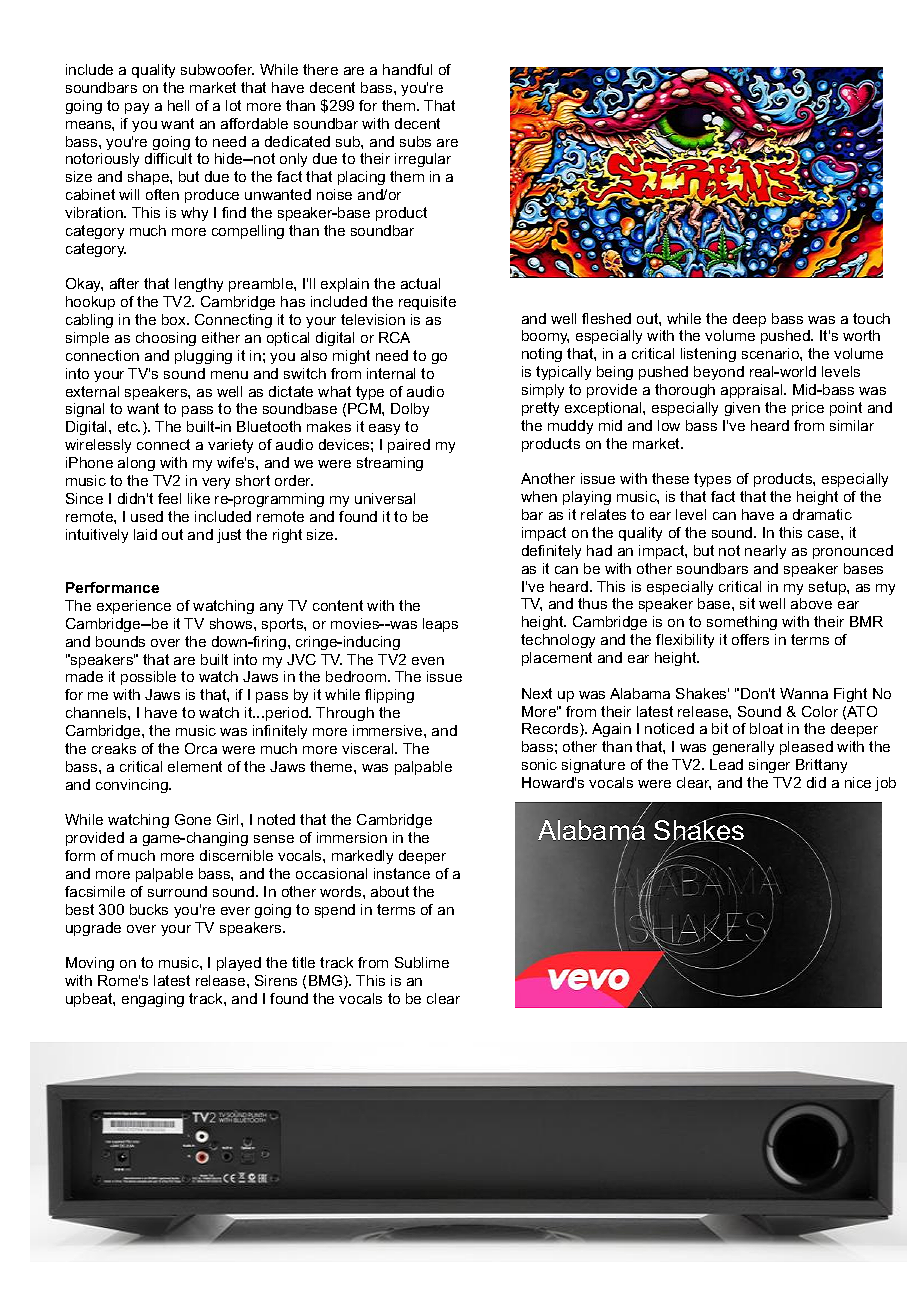 The width and height of the page is (924, 1308). What do you see at coordinates (407, 69) in the page?
I see `handful` at bounding box center [407, 69].
